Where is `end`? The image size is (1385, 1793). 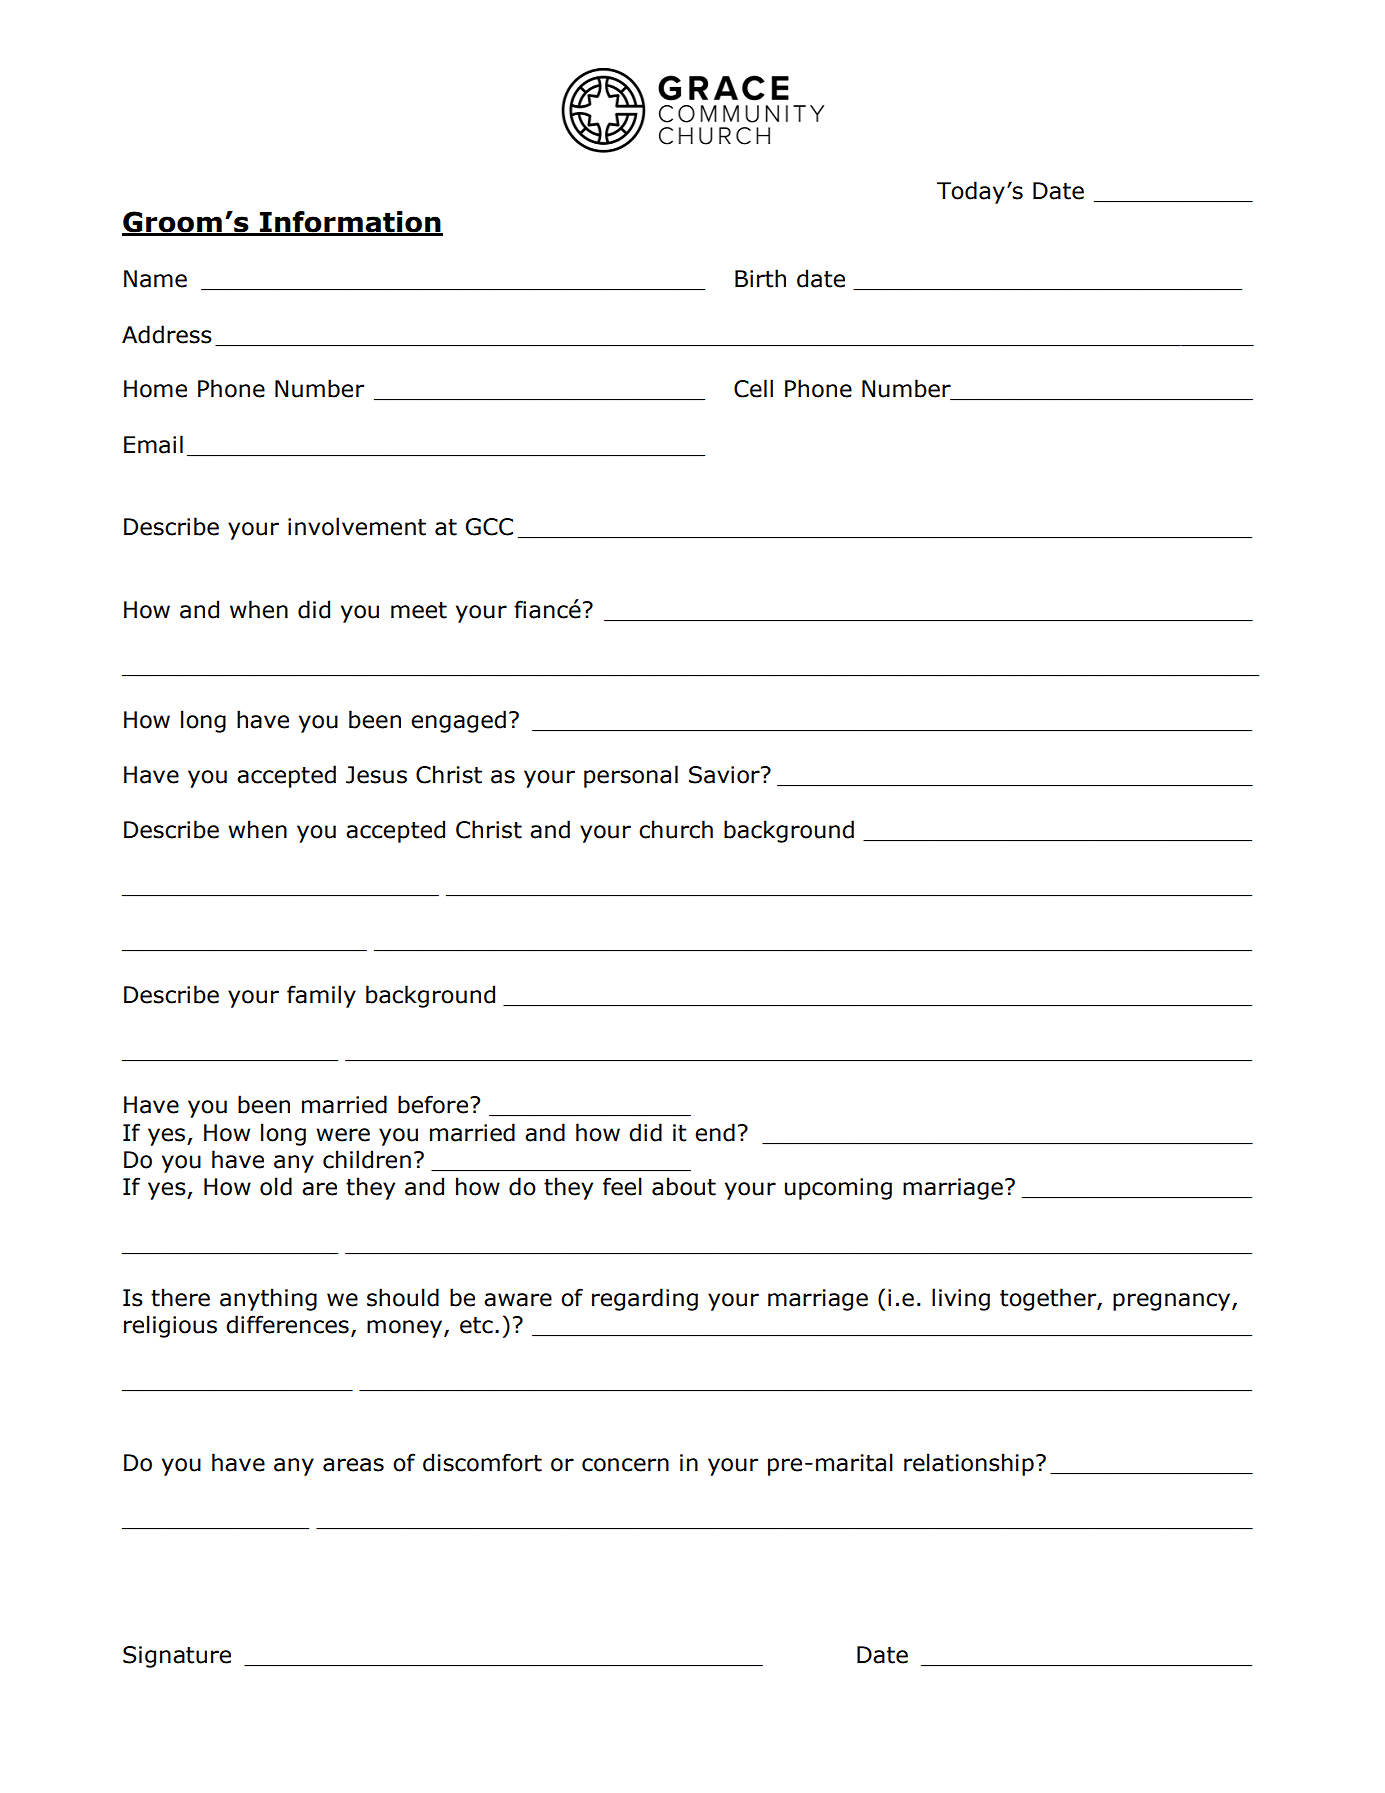
end is located at coordinates (715, 1132).
